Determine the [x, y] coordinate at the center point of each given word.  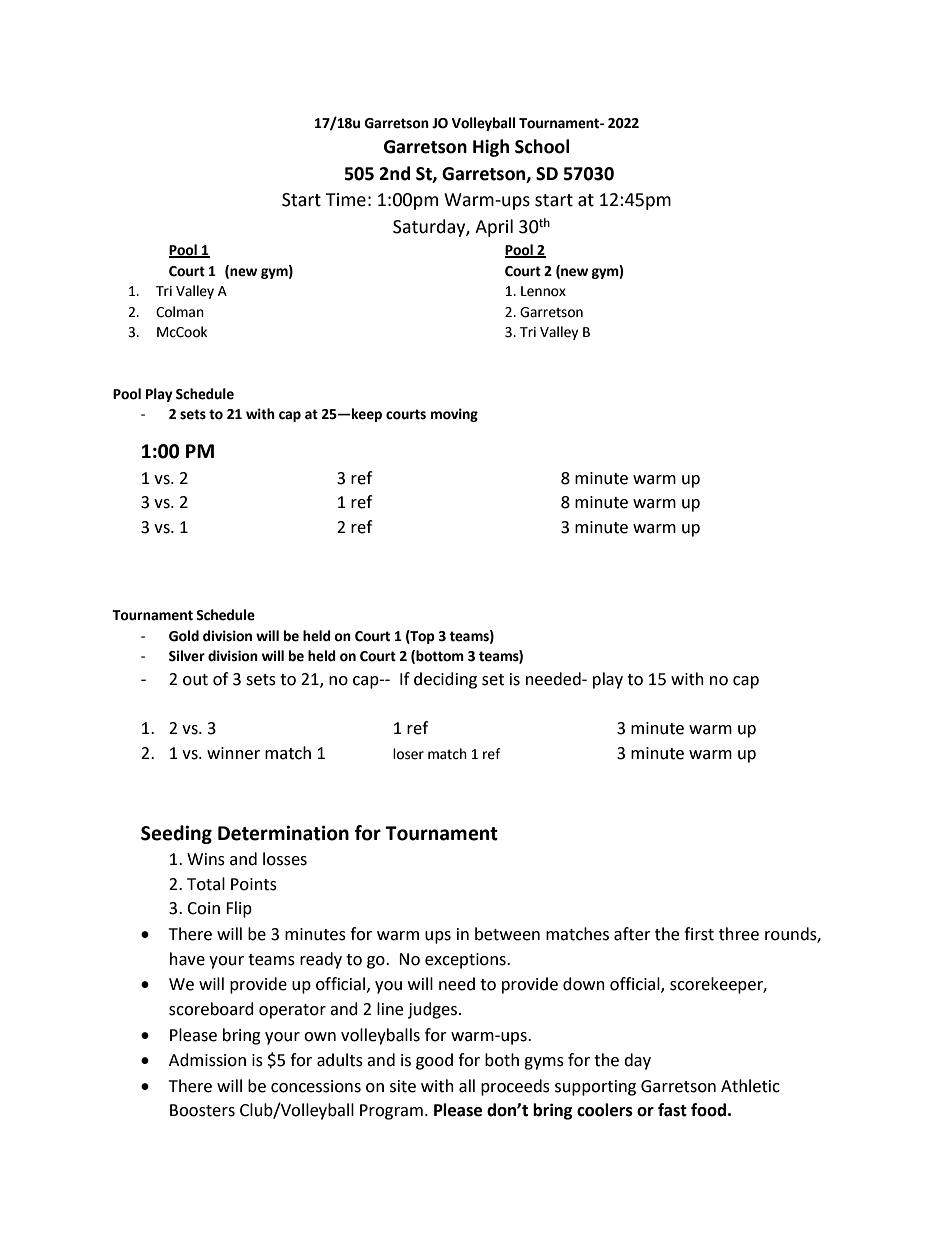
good [434, 1061]
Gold [184, 636]
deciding [445, 680]
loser [408, 754]
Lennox [543, 291]
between [507, 934]
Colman [180, 312]
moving [454, 415]
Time [345, 200]
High [491, 148]
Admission [207, 1060]
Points [254, 884]
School [542, 146]
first [699, 934]
